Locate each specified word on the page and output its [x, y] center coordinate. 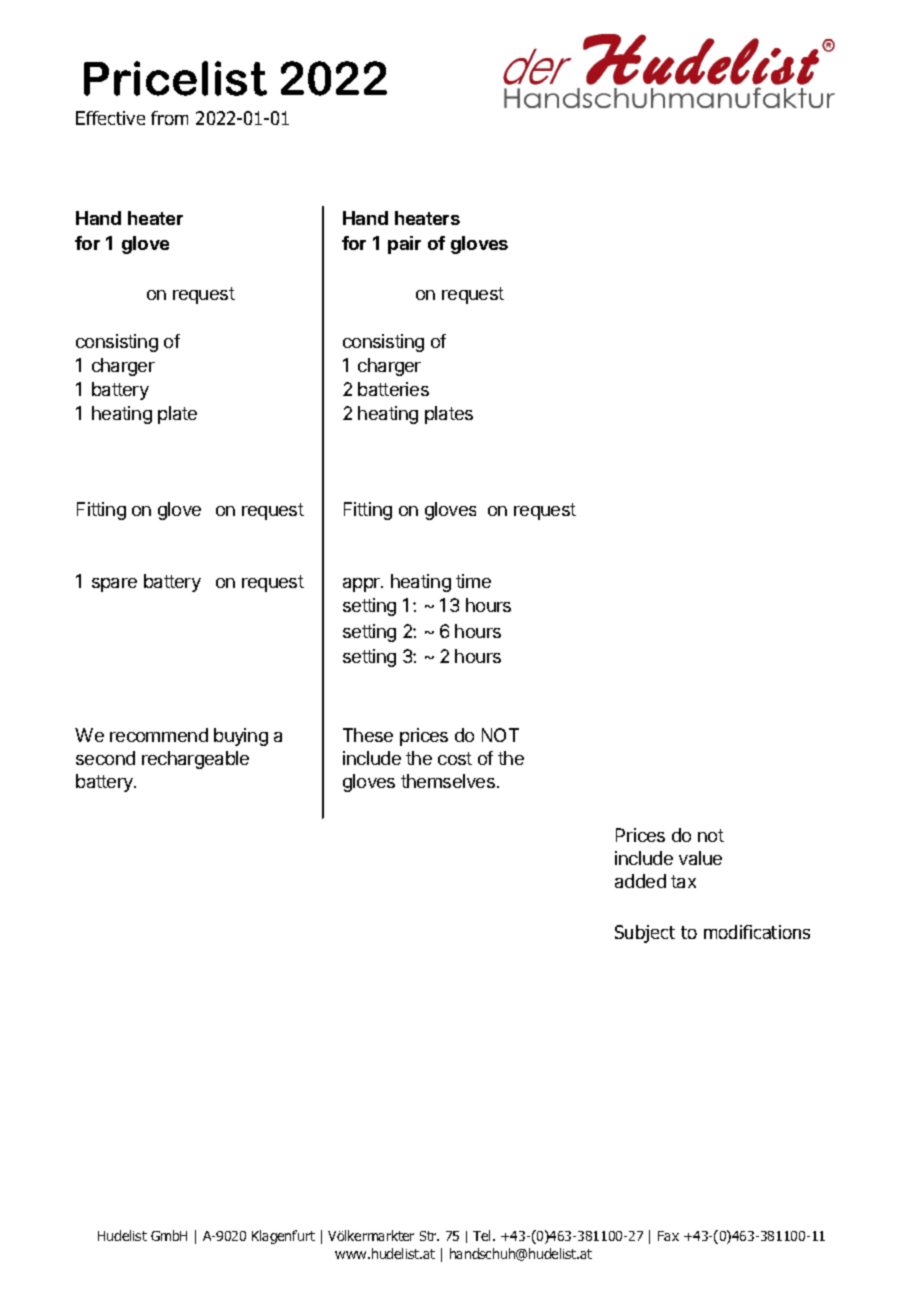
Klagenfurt [283, 1237]
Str [429, 1236]
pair [404, 245]
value [700, 858]
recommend [159, 735]
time [473, 581]
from [169, 118]
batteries [393, 389]
